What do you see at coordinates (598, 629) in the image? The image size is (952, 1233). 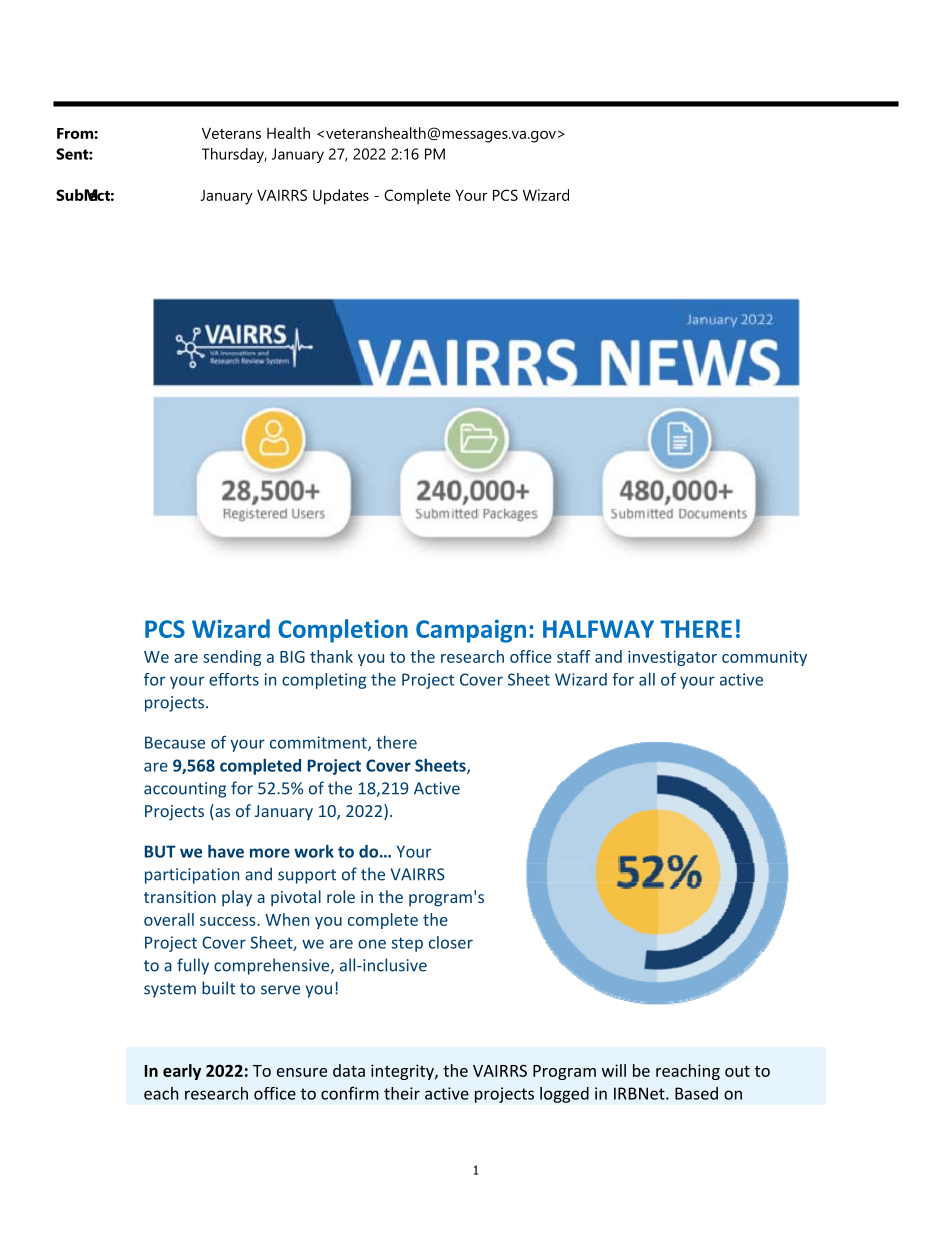 I see `HALFWAY` at bounding box center [598, 629].
